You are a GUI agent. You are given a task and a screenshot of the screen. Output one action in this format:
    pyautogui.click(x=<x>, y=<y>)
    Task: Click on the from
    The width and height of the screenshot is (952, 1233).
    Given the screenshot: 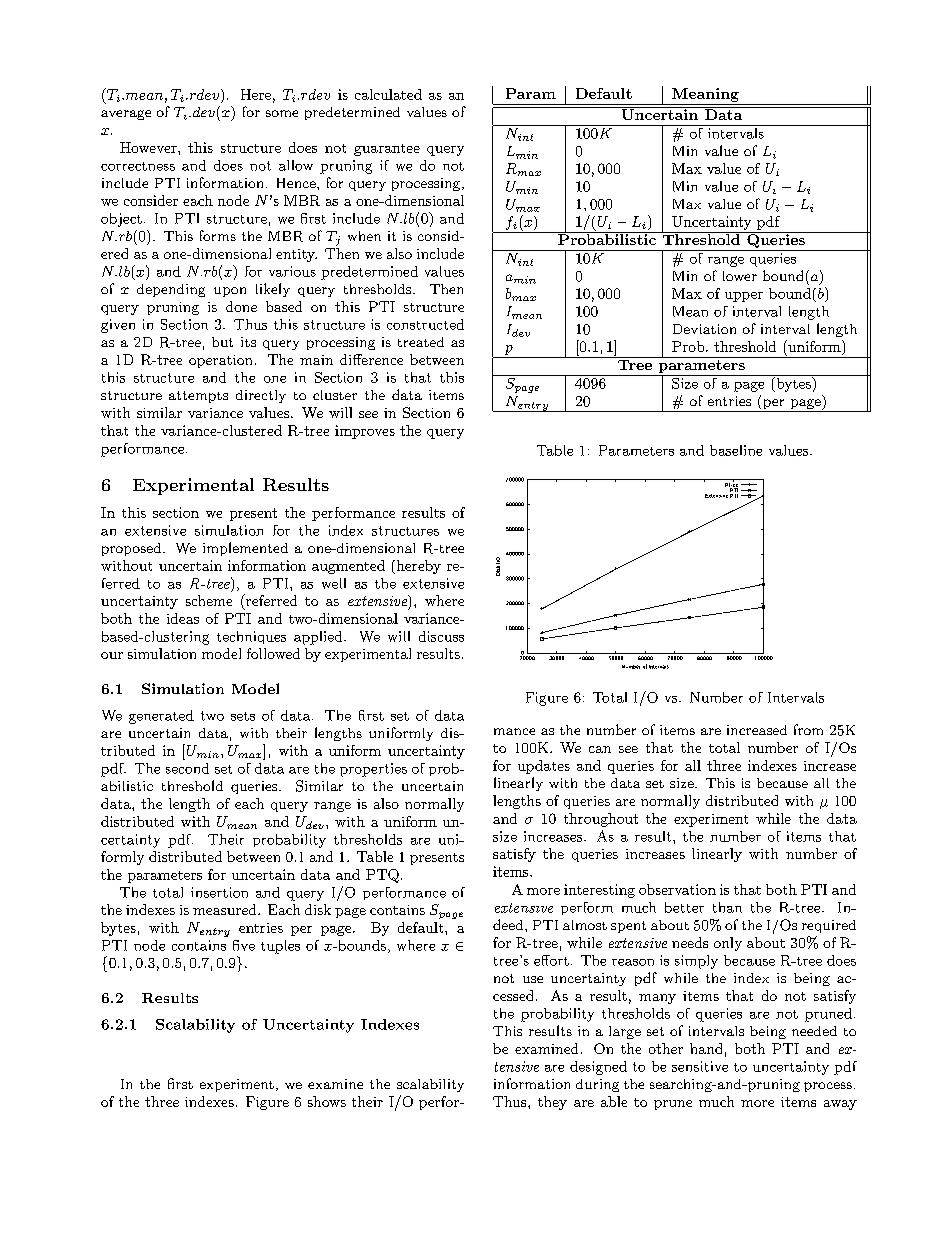 What is the action you would take?
    pyautogui.click(x=808, y=729)
